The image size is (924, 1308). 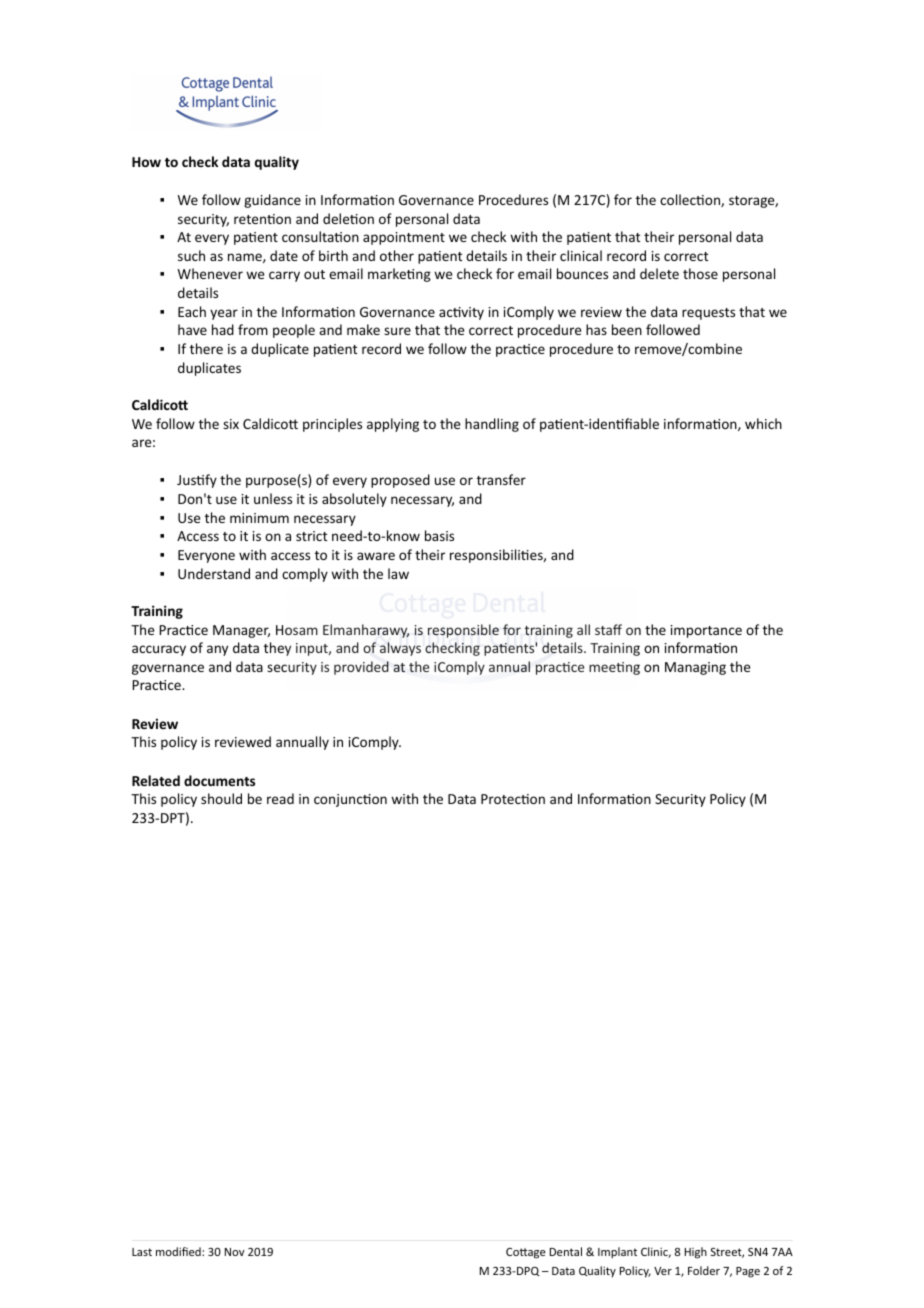 What do you see at coordinates (704, 1270) in the screenshot?
I see `Folder` at bounding box center [704, 1270].
